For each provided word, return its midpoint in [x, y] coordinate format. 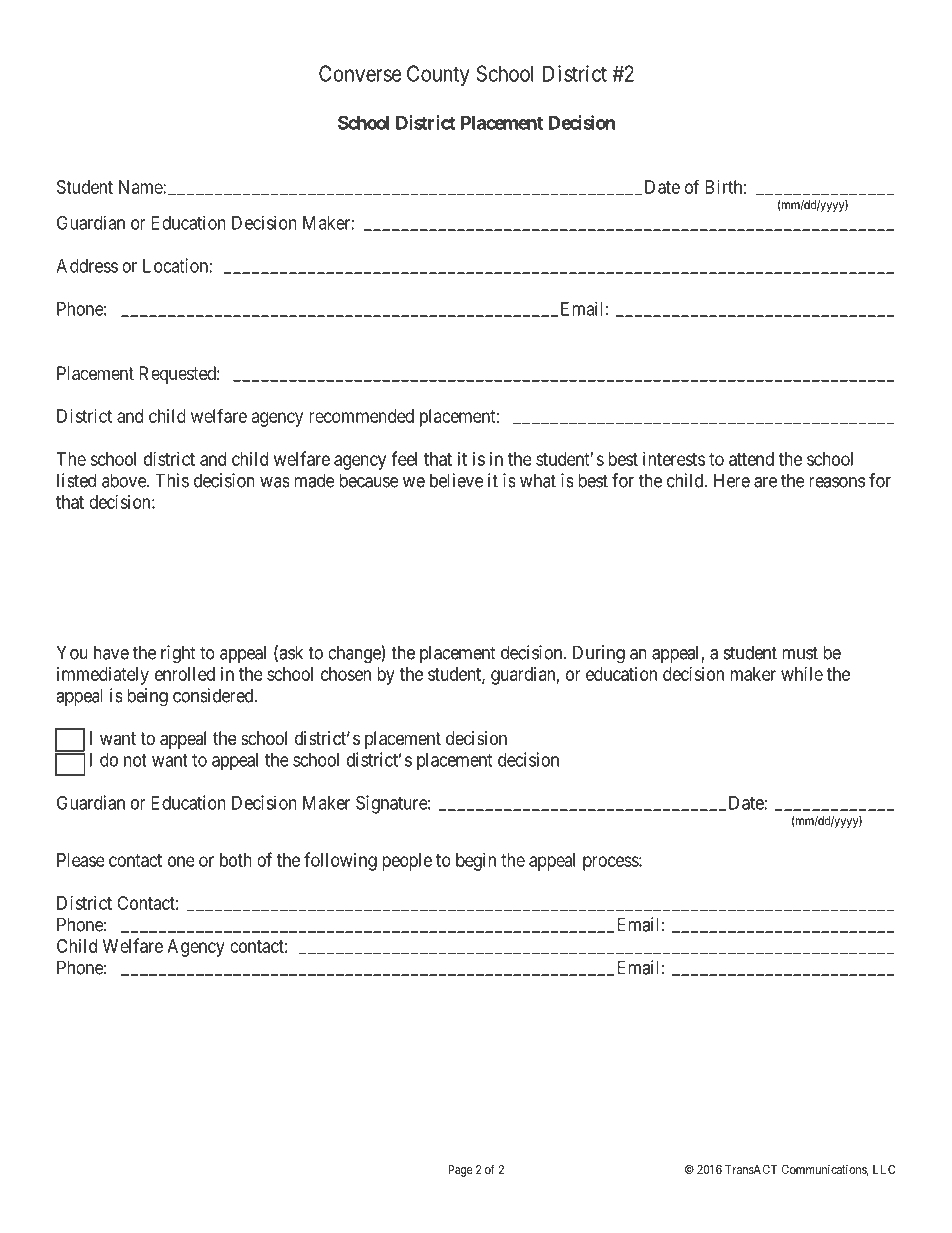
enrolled [185, 674]
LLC [884, 1169]
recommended [362, 416]
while [802, 674]
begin [476, 862]
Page [460, 1171]
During [599, 654]
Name [141, 187]
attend [751, 459]
